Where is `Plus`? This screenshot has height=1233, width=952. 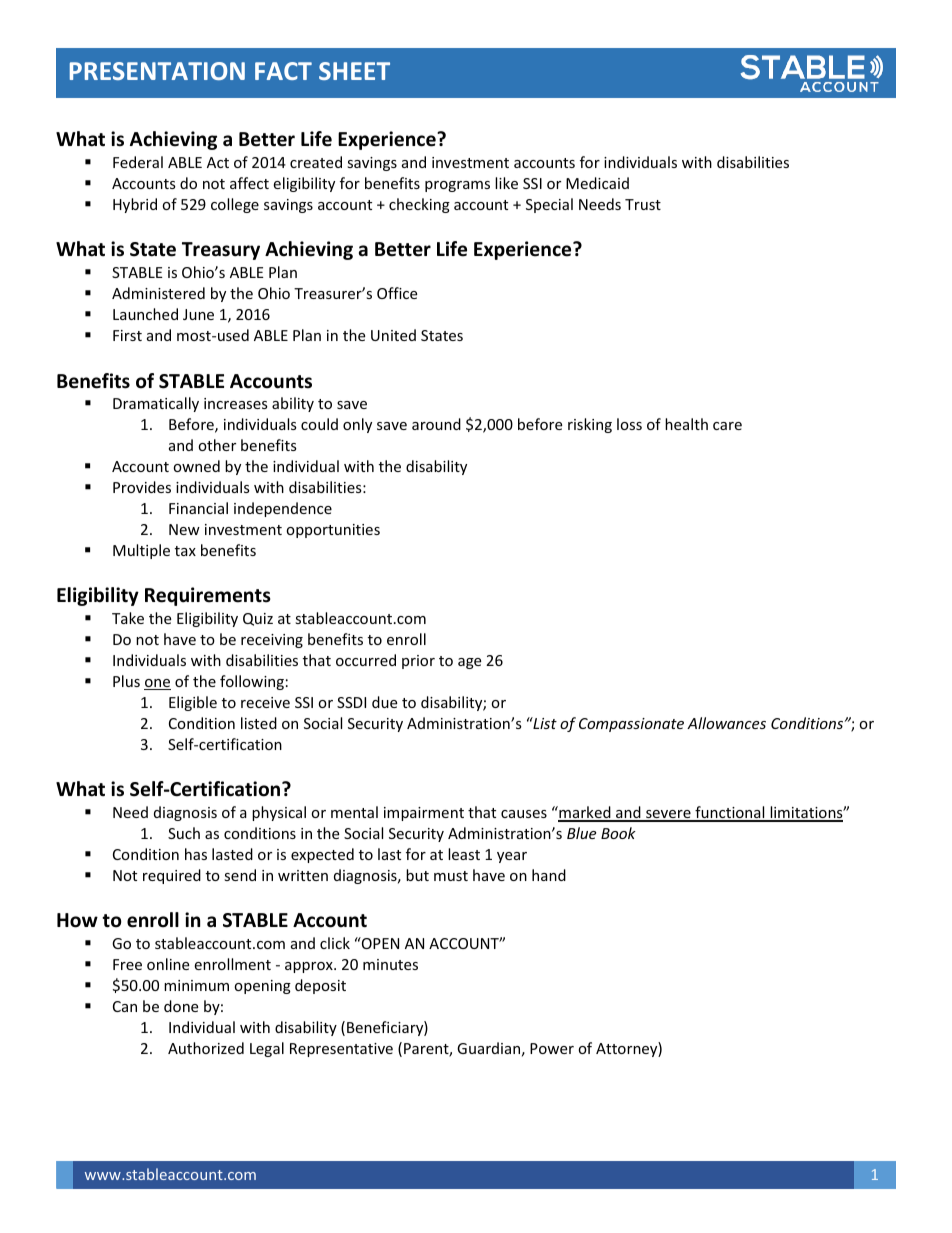
Plus is located at coordinates (126, 681).
